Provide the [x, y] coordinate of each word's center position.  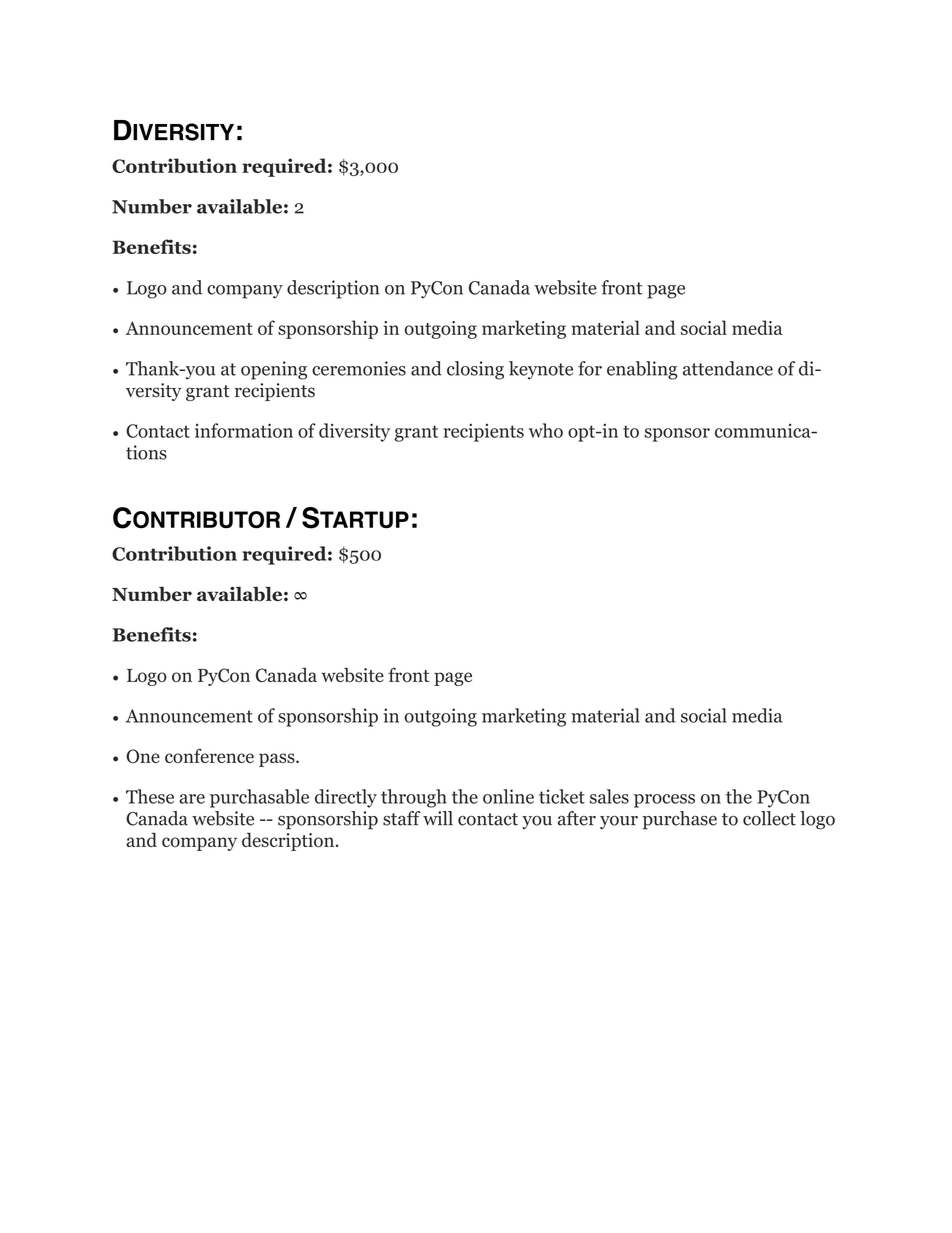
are [192, 799]
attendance [728, 368]
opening [274, 370]
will [438, 818]
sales [609, 796]
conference [209, 756]
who [546, 430]
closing [475, 370]
